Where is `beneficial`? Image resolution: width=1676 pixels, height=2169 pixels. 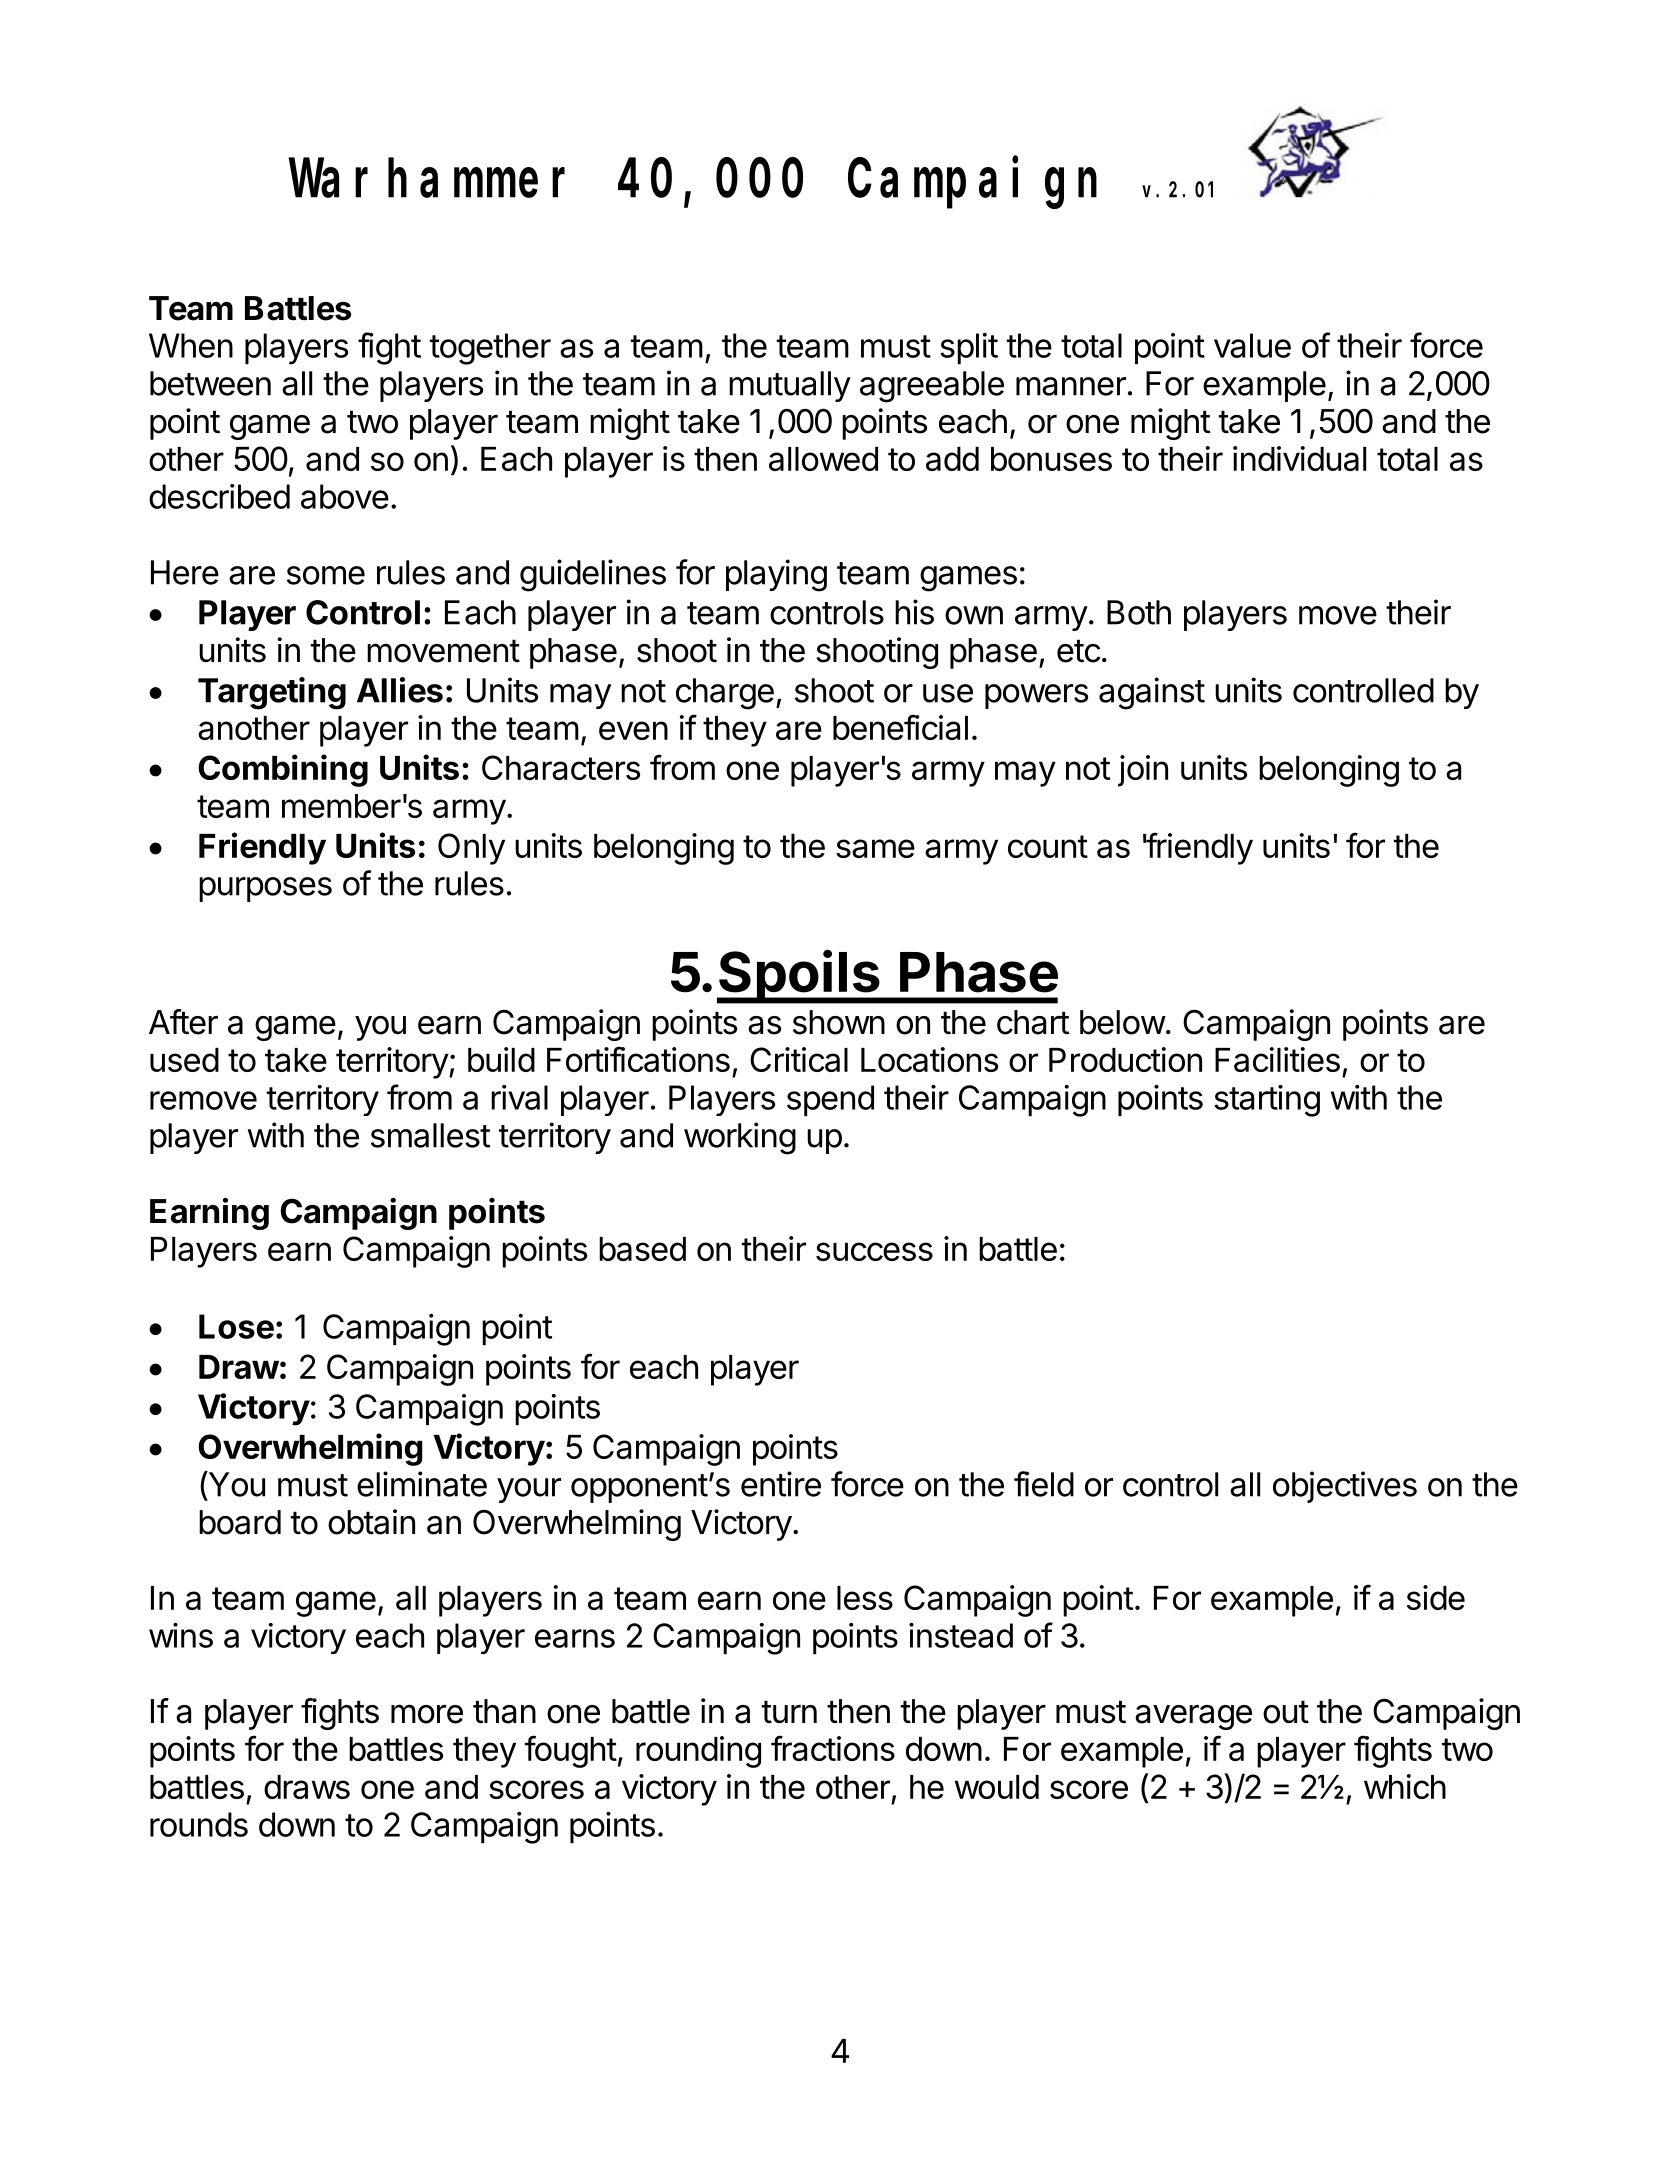
beneficial is located at coordinates (900, 727).
